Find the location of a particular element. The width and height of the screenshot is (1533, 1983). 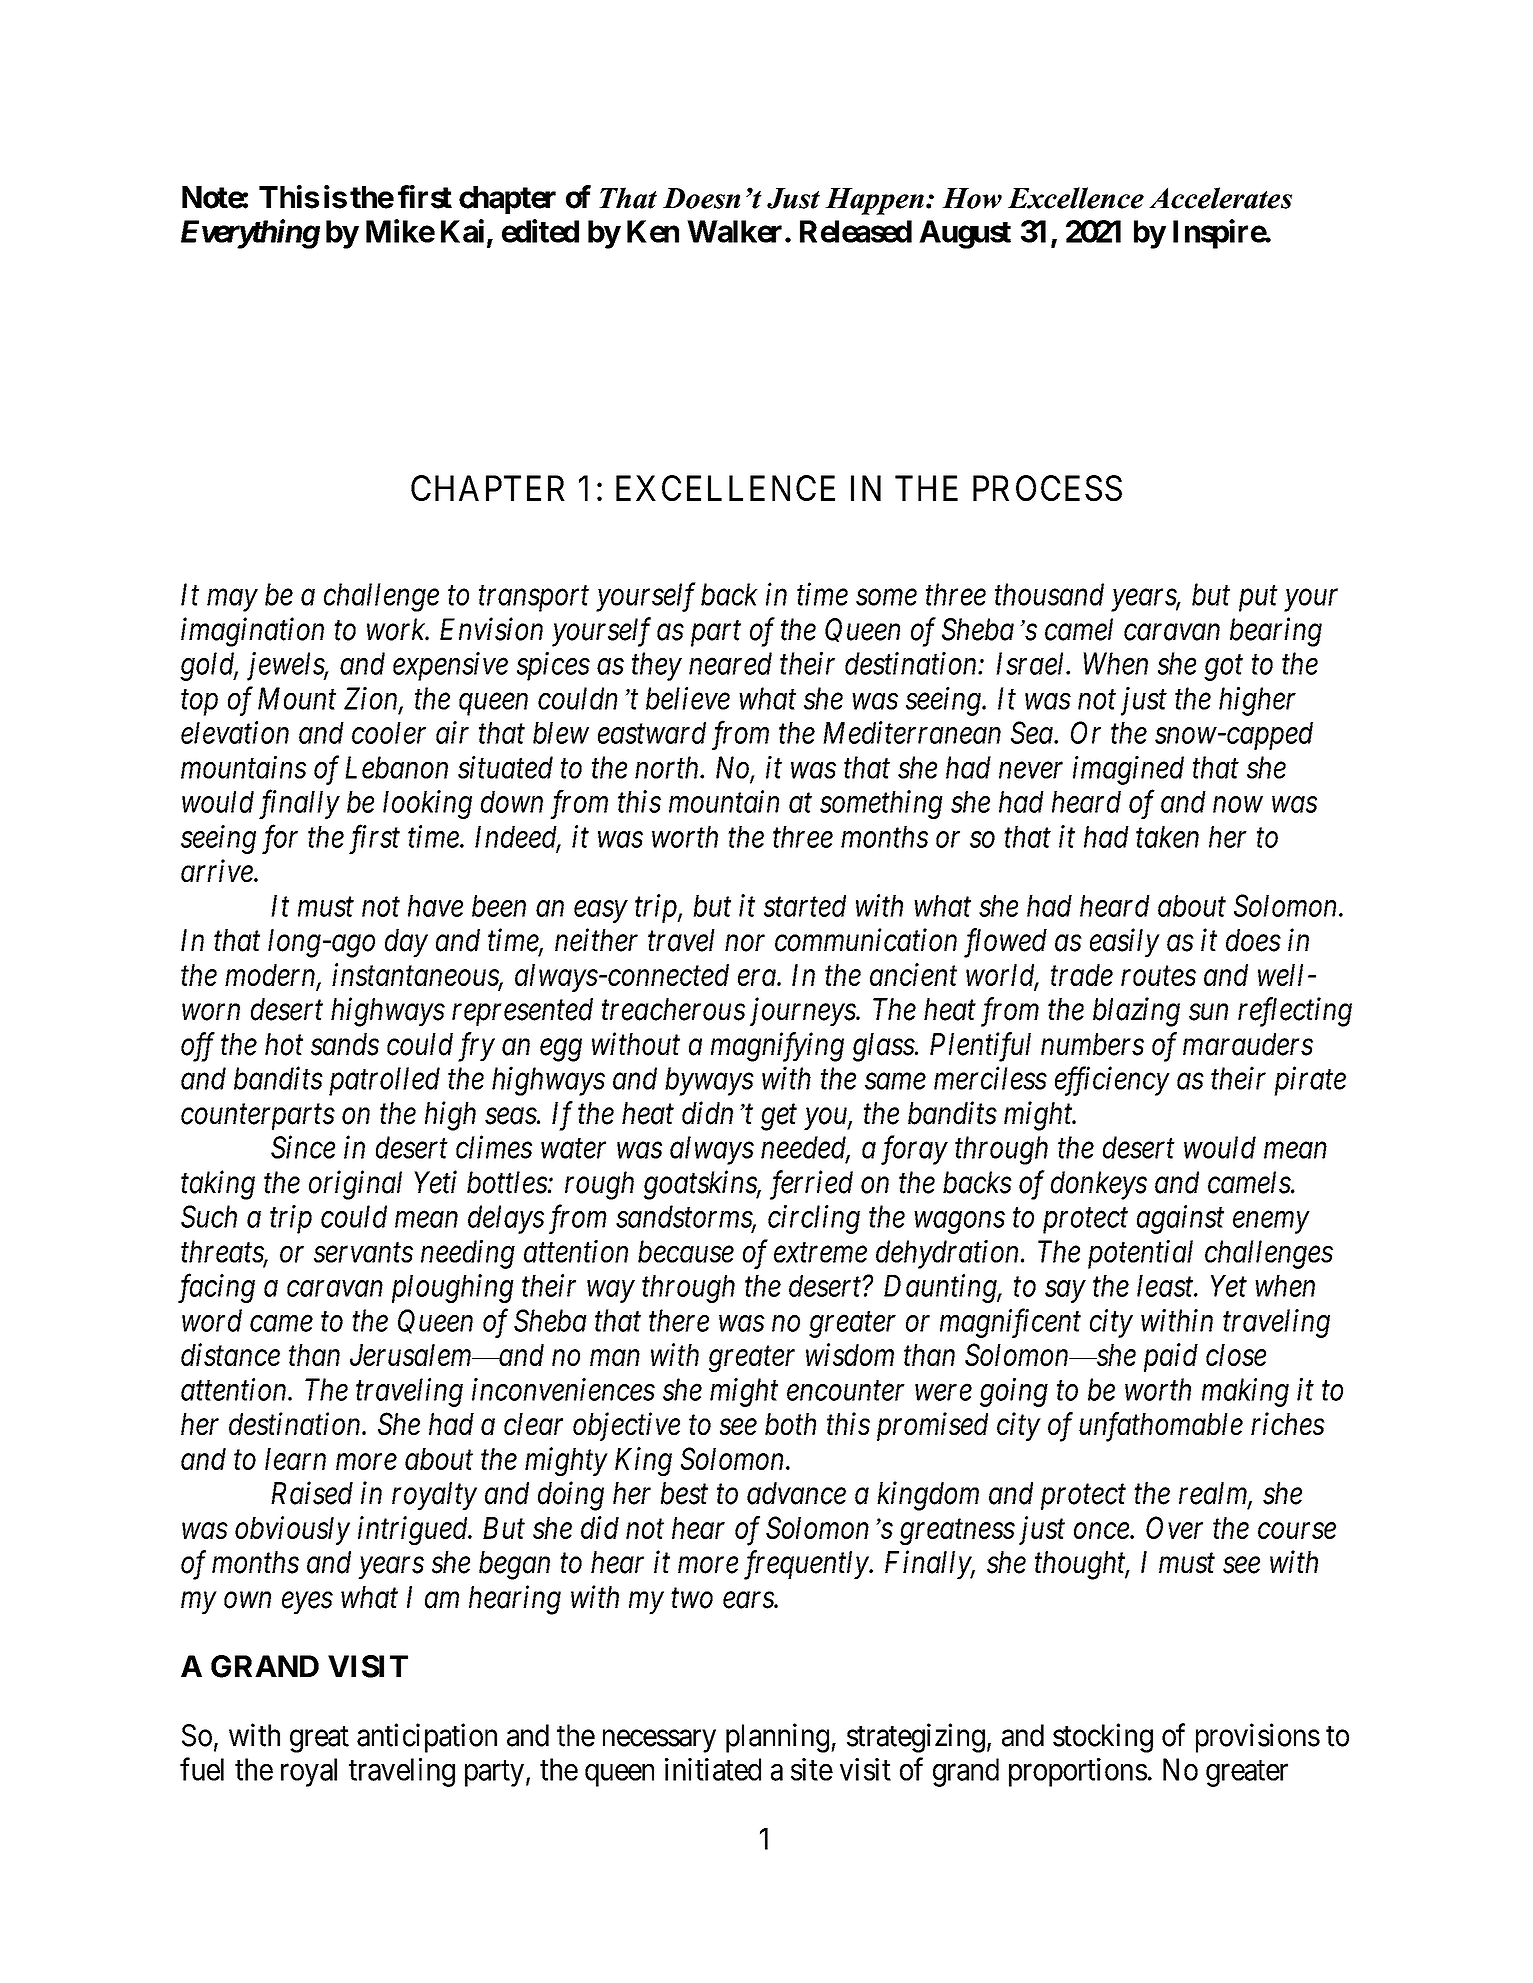

imagination is located at coordinates (252, 632).
